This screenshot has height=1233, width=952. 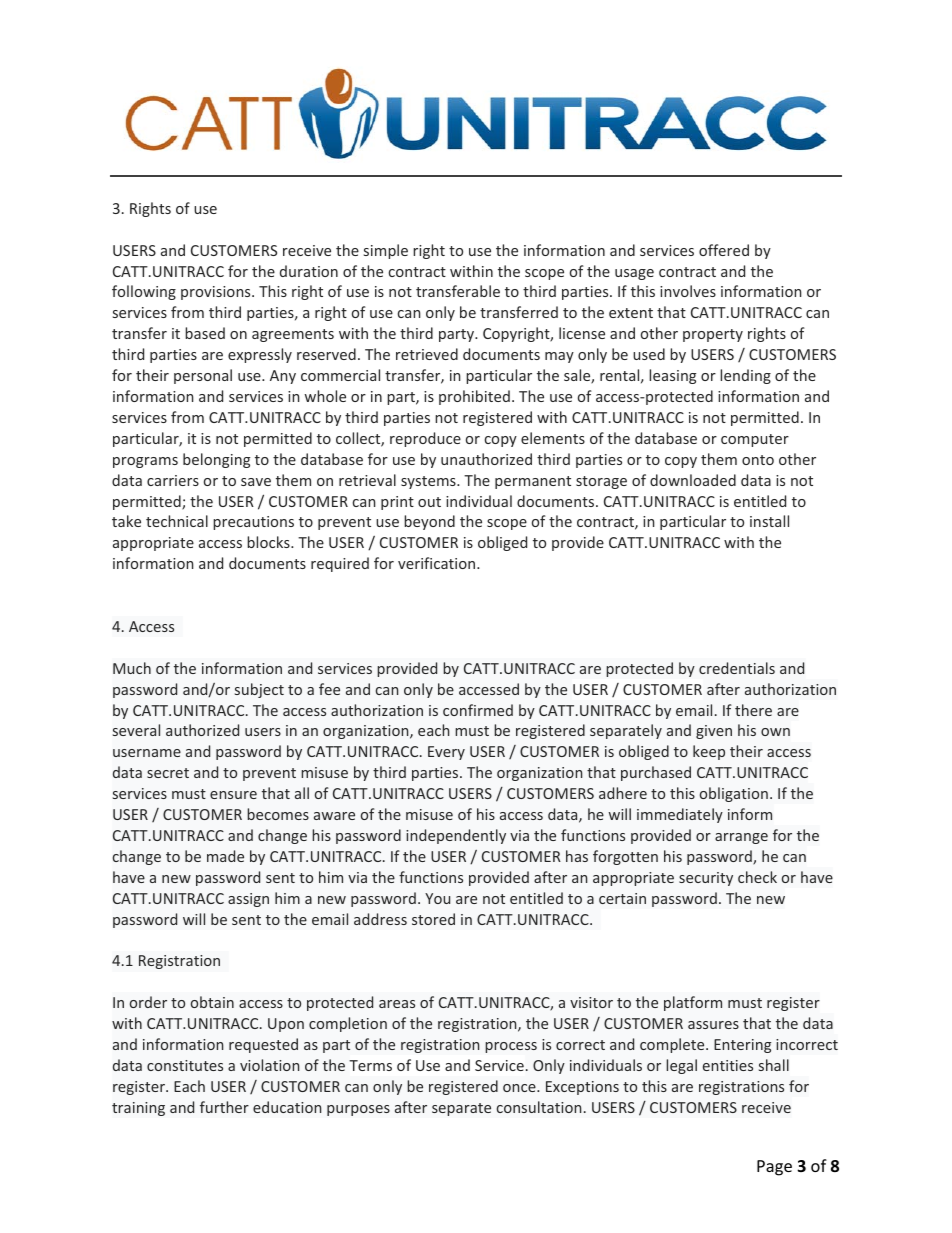 What do you see at coordinates (478, 710) in the screenshot?
I see `confirmed` at bounding box center [478, 710].
